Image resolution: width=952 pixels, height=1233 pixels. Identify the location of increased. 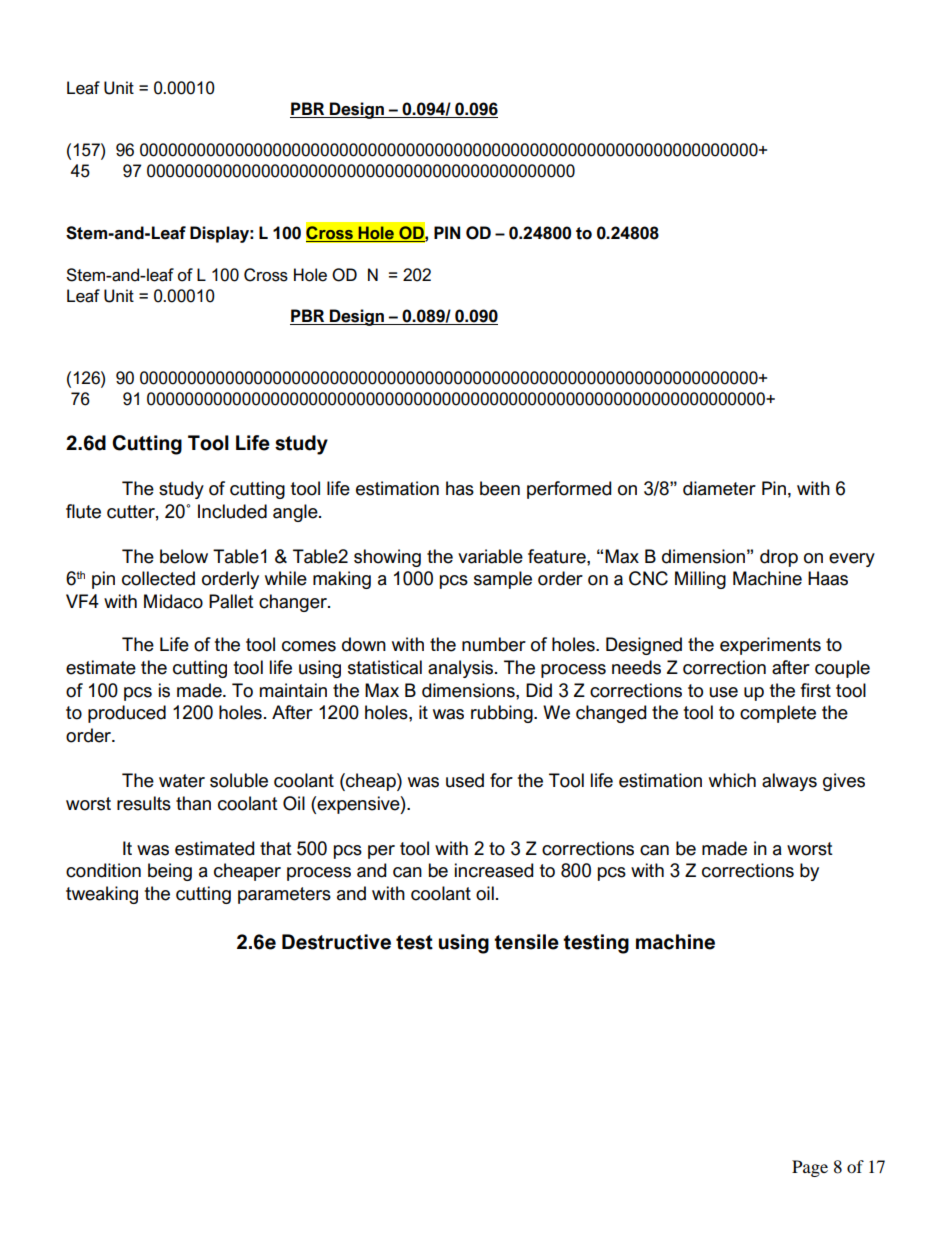
(494, 870).
